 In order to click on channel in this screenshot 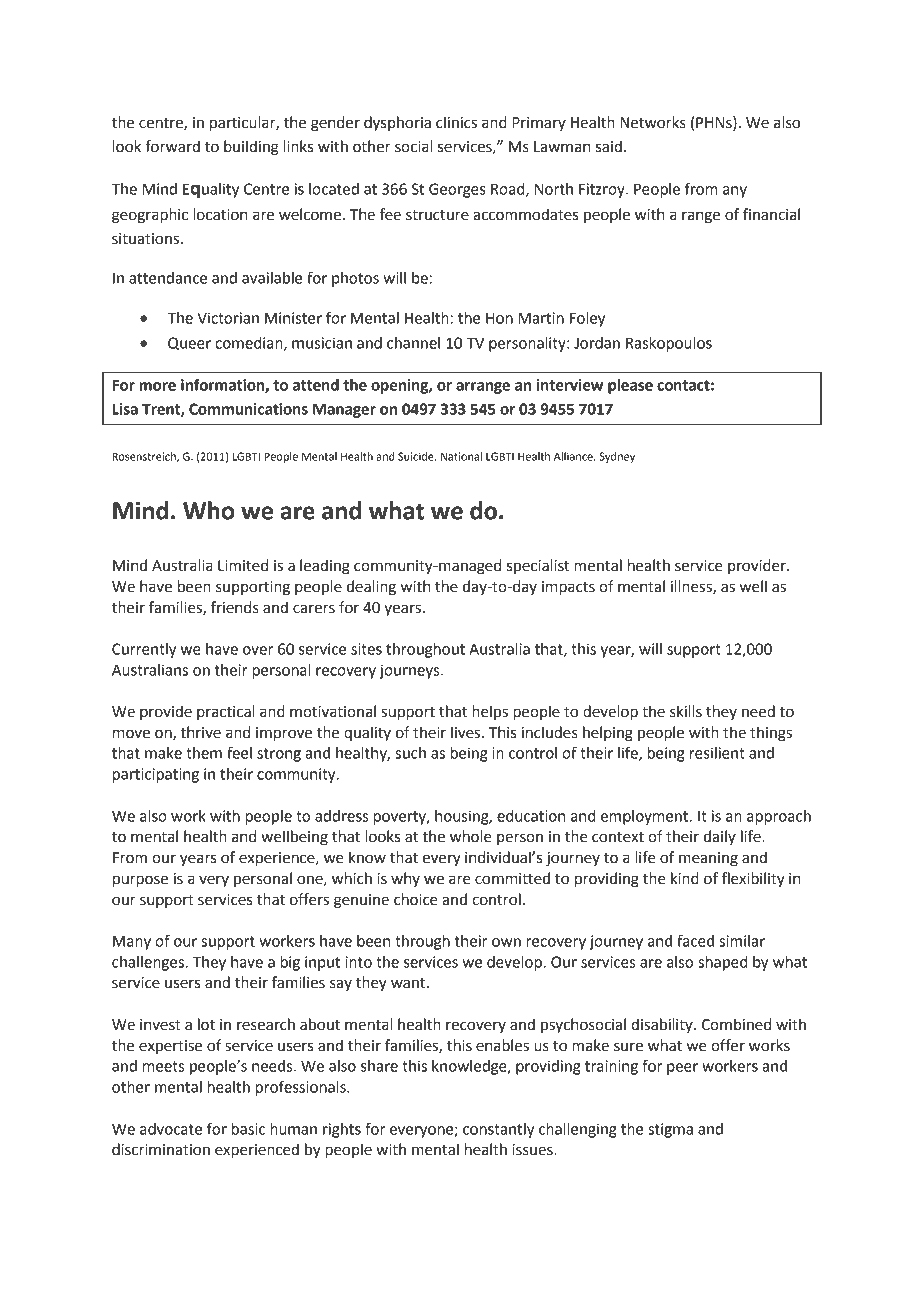, I will do `click(413, 343)`.
